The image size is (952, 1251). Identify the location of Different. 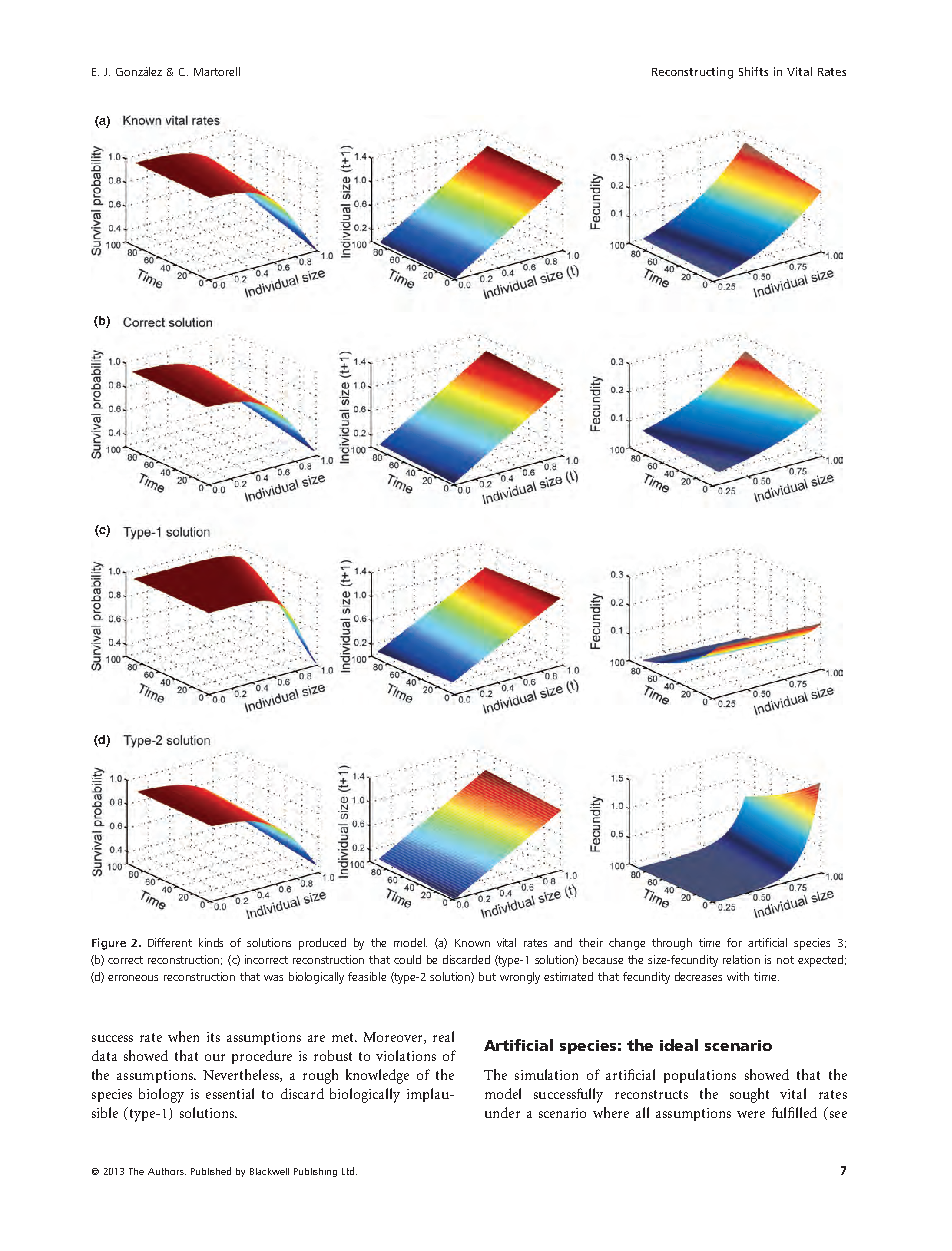
(170, 942).
